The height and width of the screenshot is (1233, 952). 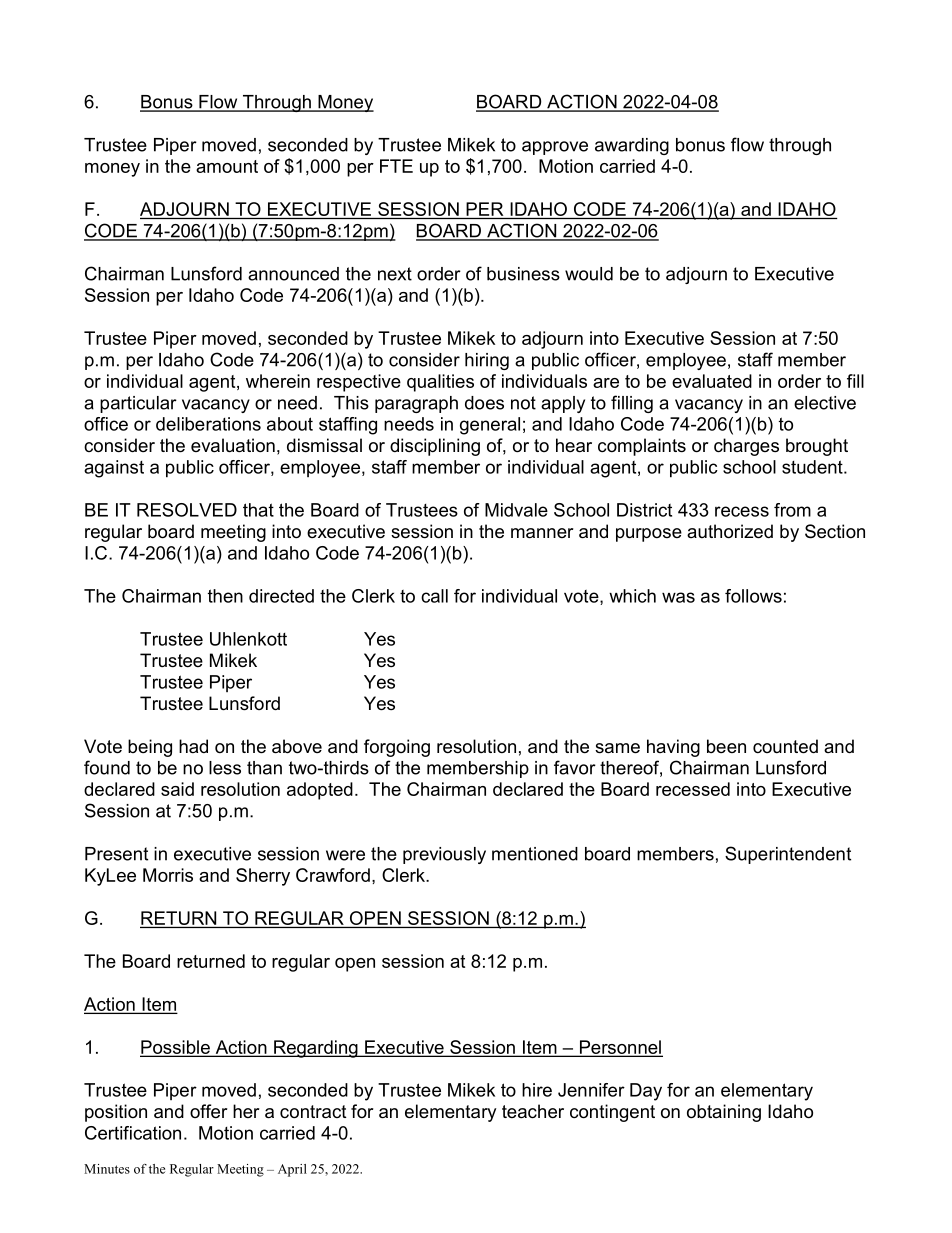 I want to click on Superintendent, so click(x=788, y=855).
